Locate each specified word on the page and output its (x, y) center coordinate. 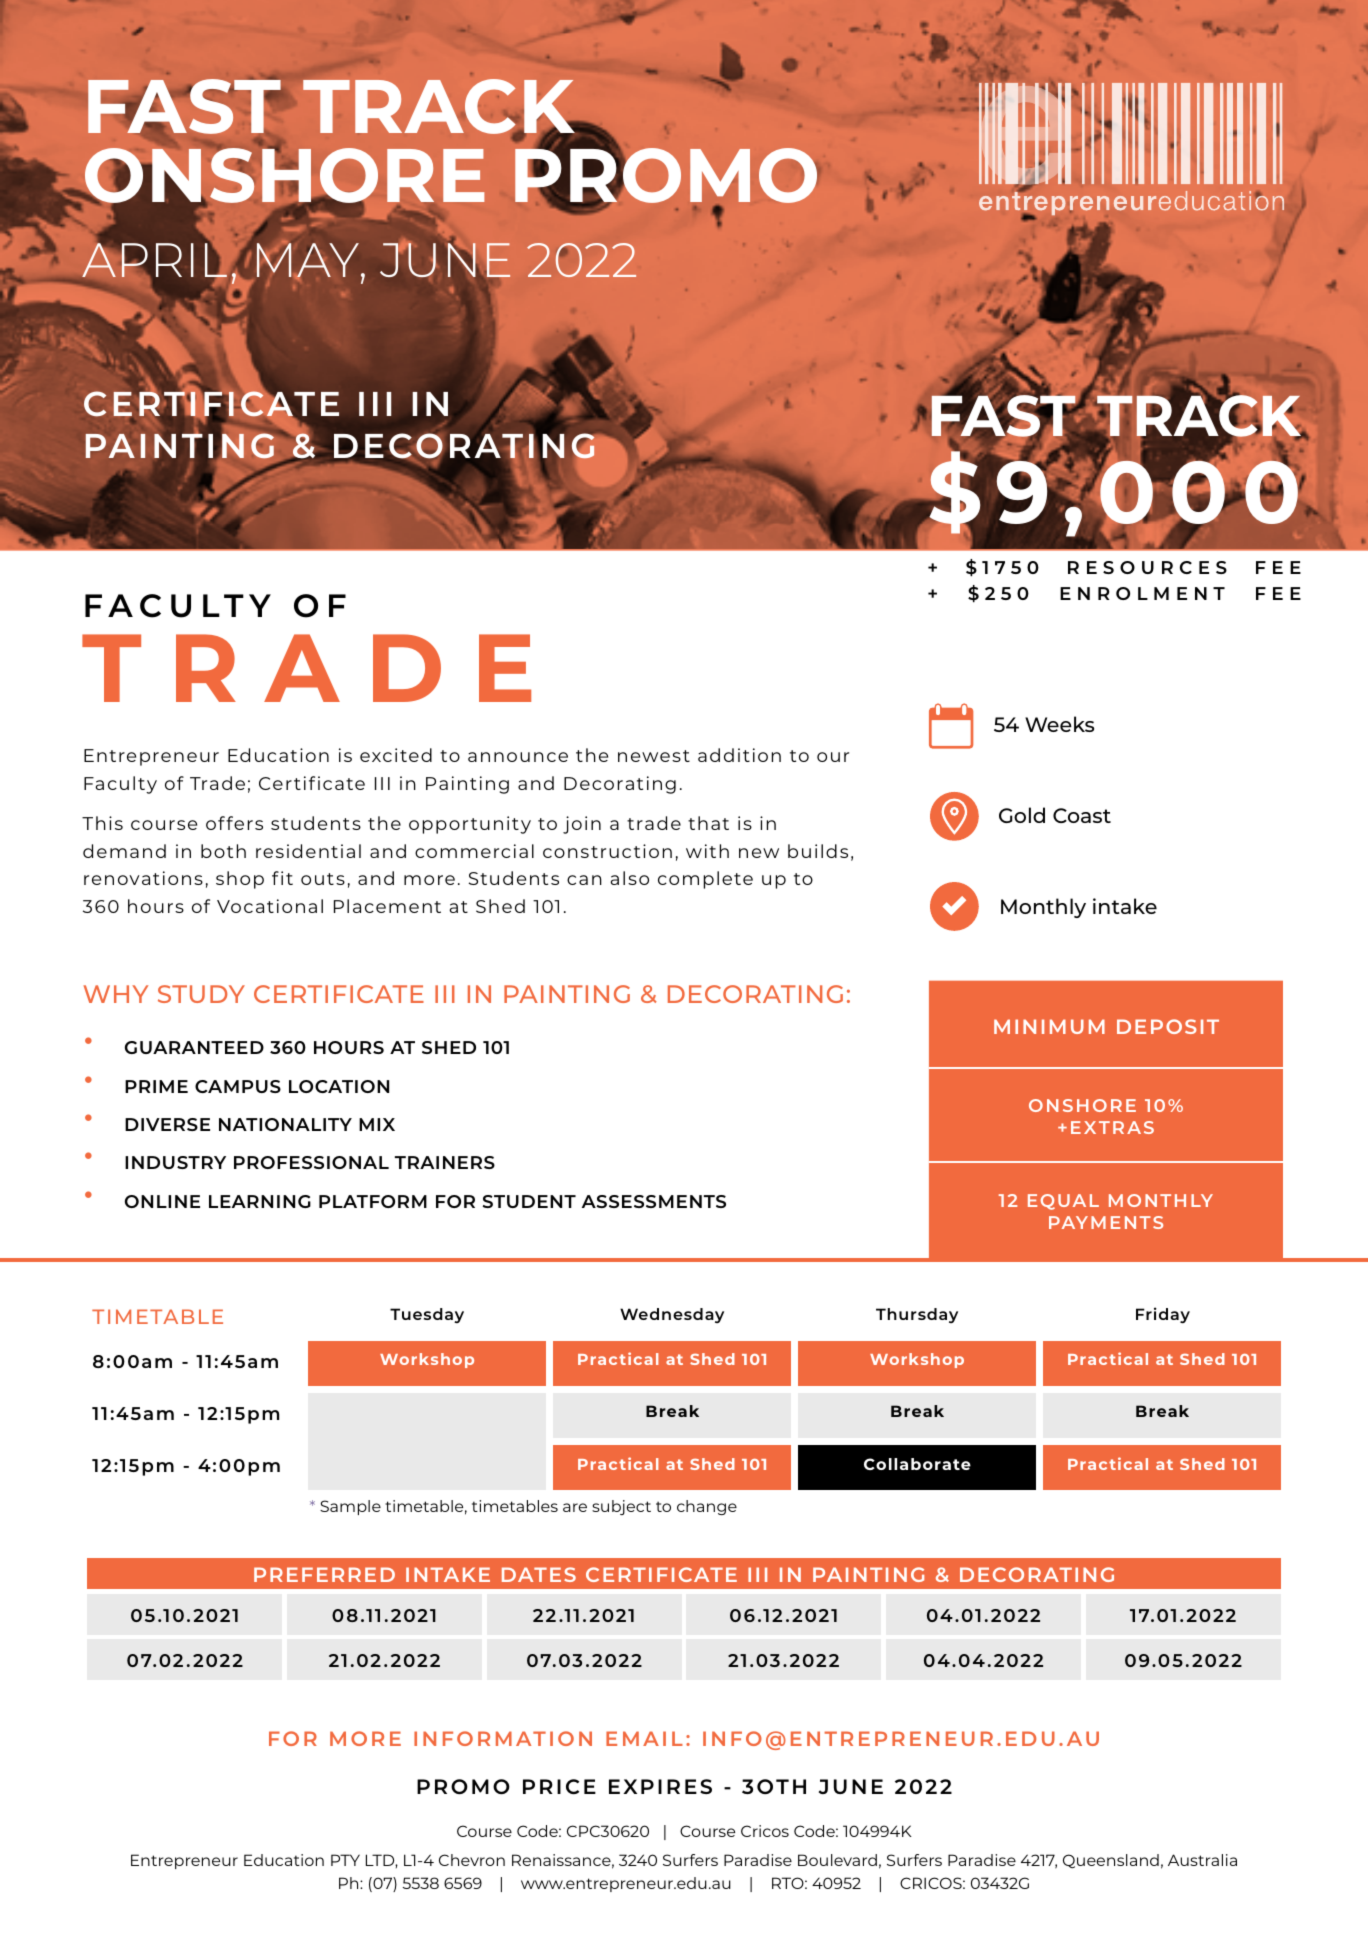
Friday (1163, 1315)
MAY (309, 260)
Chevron (472, 1860)
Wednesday (672, 1315)
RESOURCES (1147, 567)
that (708, 823)
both (223, 851)
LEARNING (260, 1201)
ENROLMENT (1142, 593)
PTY (345, 1860)
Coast (1082, 815)
